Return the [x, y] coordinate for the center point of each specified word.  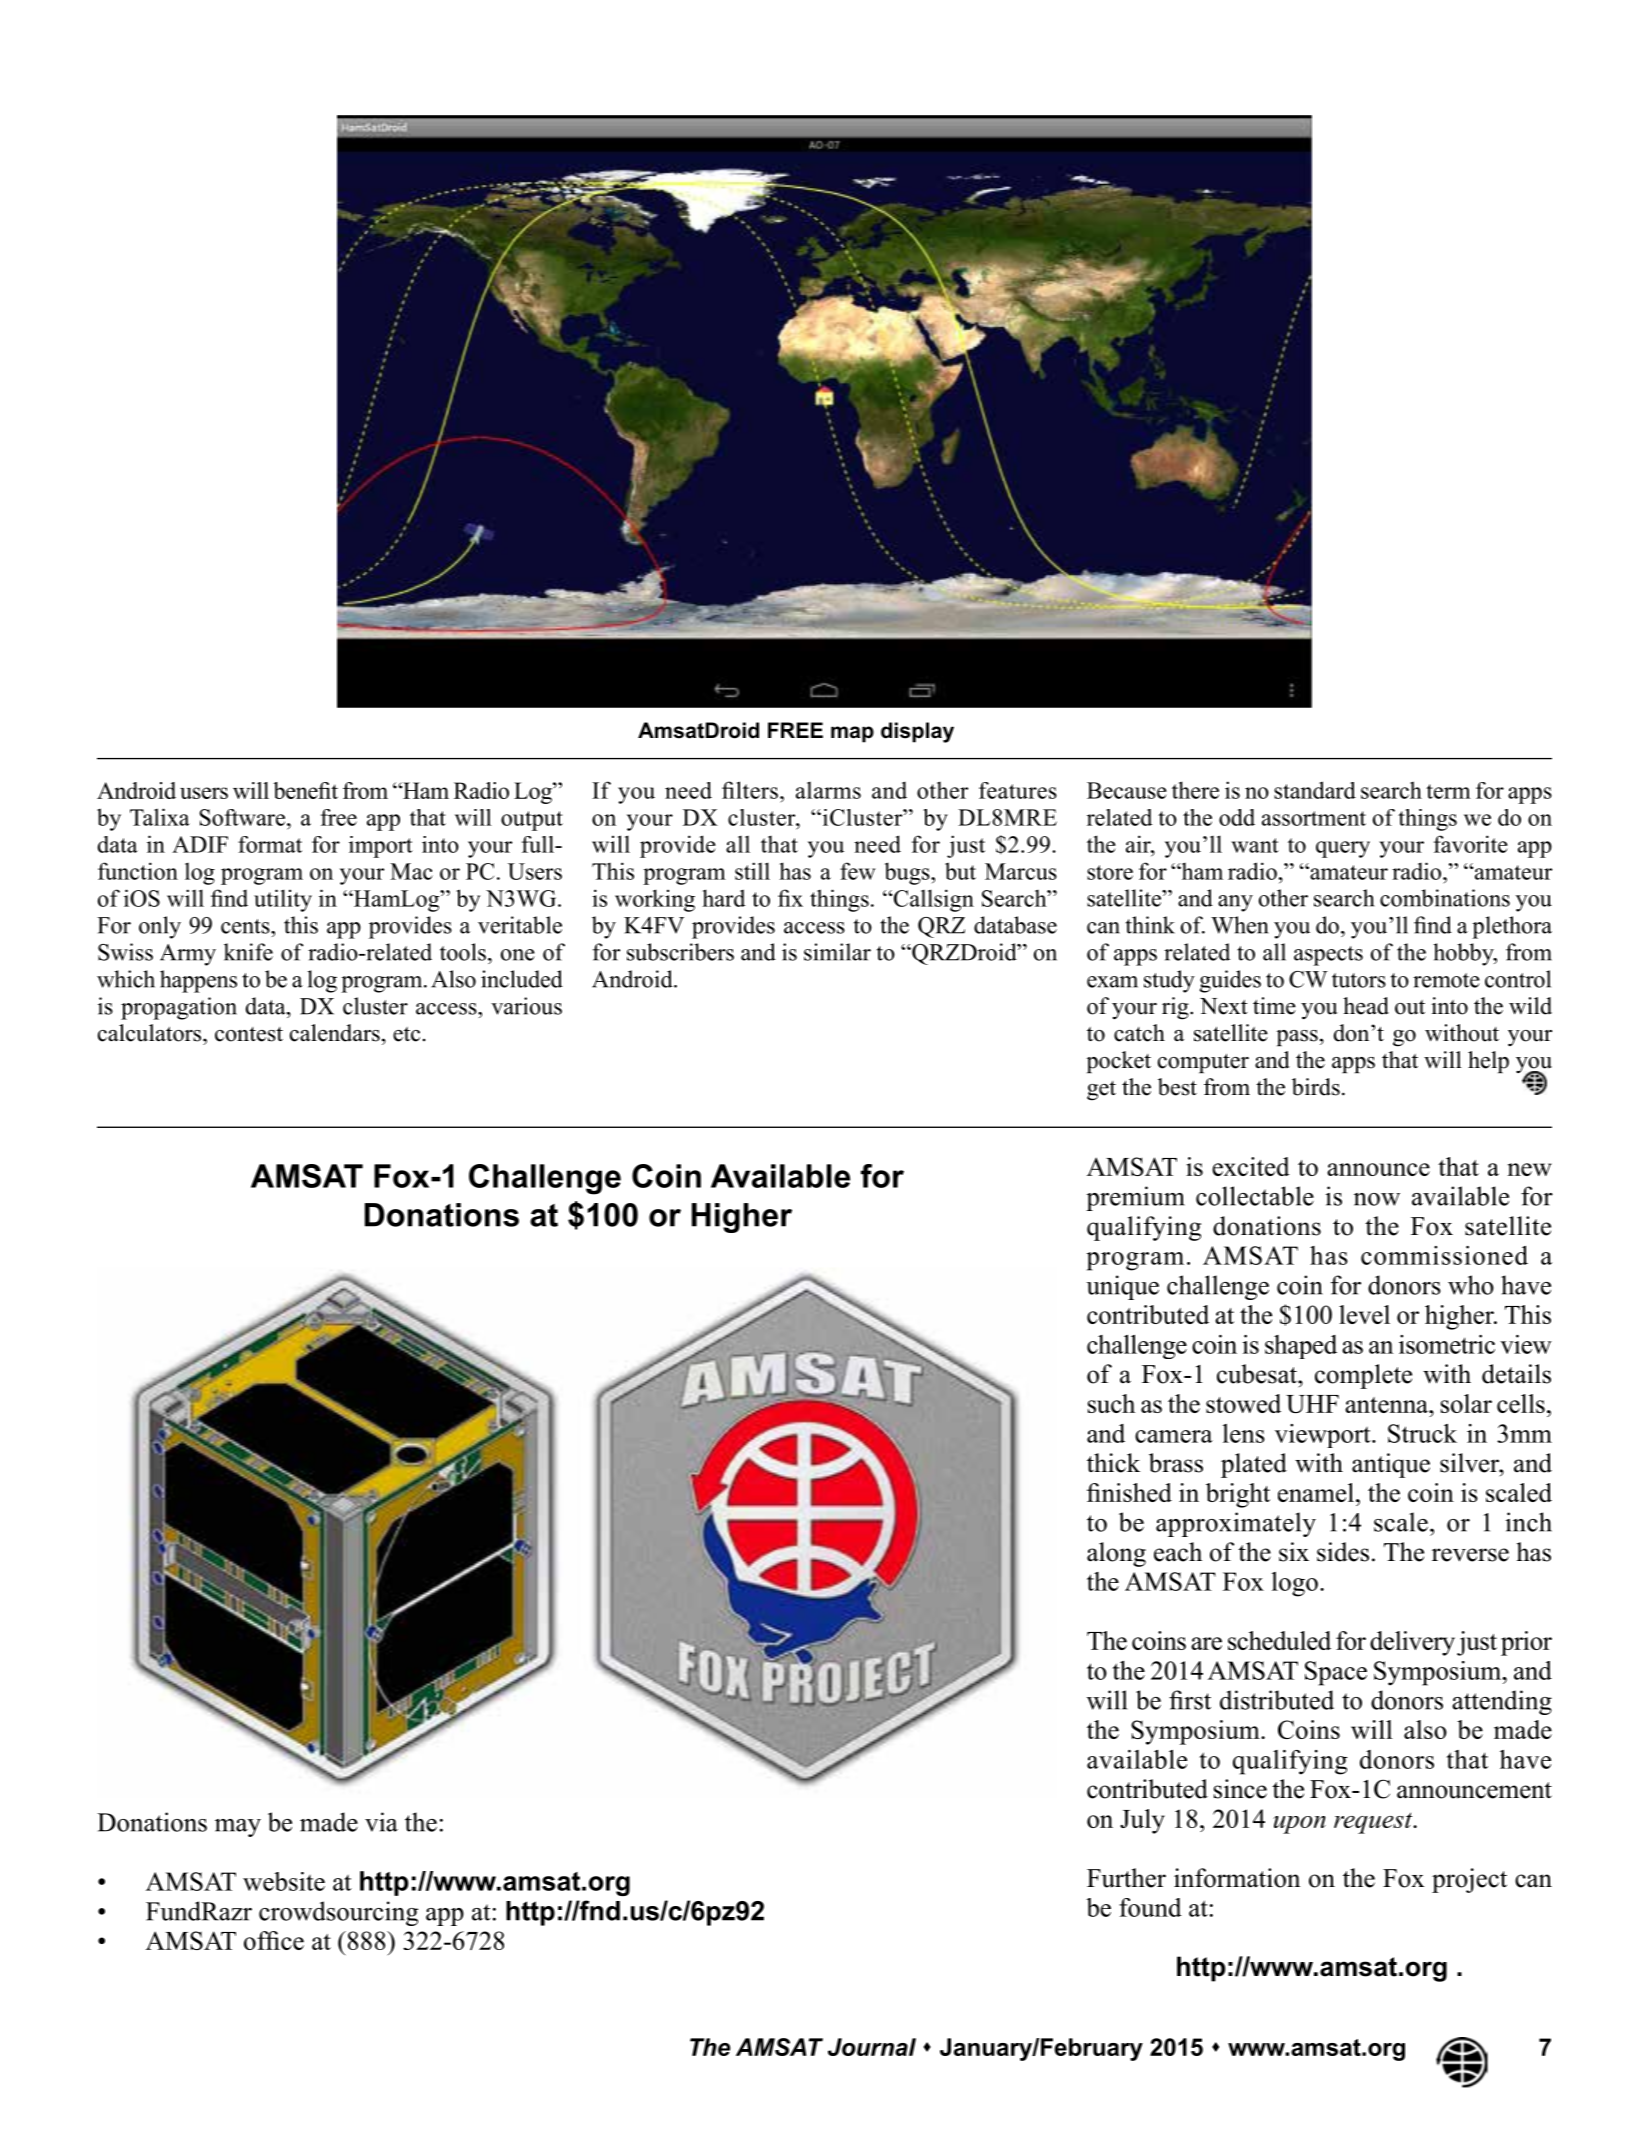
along [1116, 1554]
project [1469, 1880]
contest [249, 1034]
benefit [305, 790]
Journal [872, 2047]
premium [1135, 1198]
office [274, 1940]
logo [1294, 1584]
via [381, 1822]
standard [1315, 790]
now [1377, 1199]
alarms [828, 790]
